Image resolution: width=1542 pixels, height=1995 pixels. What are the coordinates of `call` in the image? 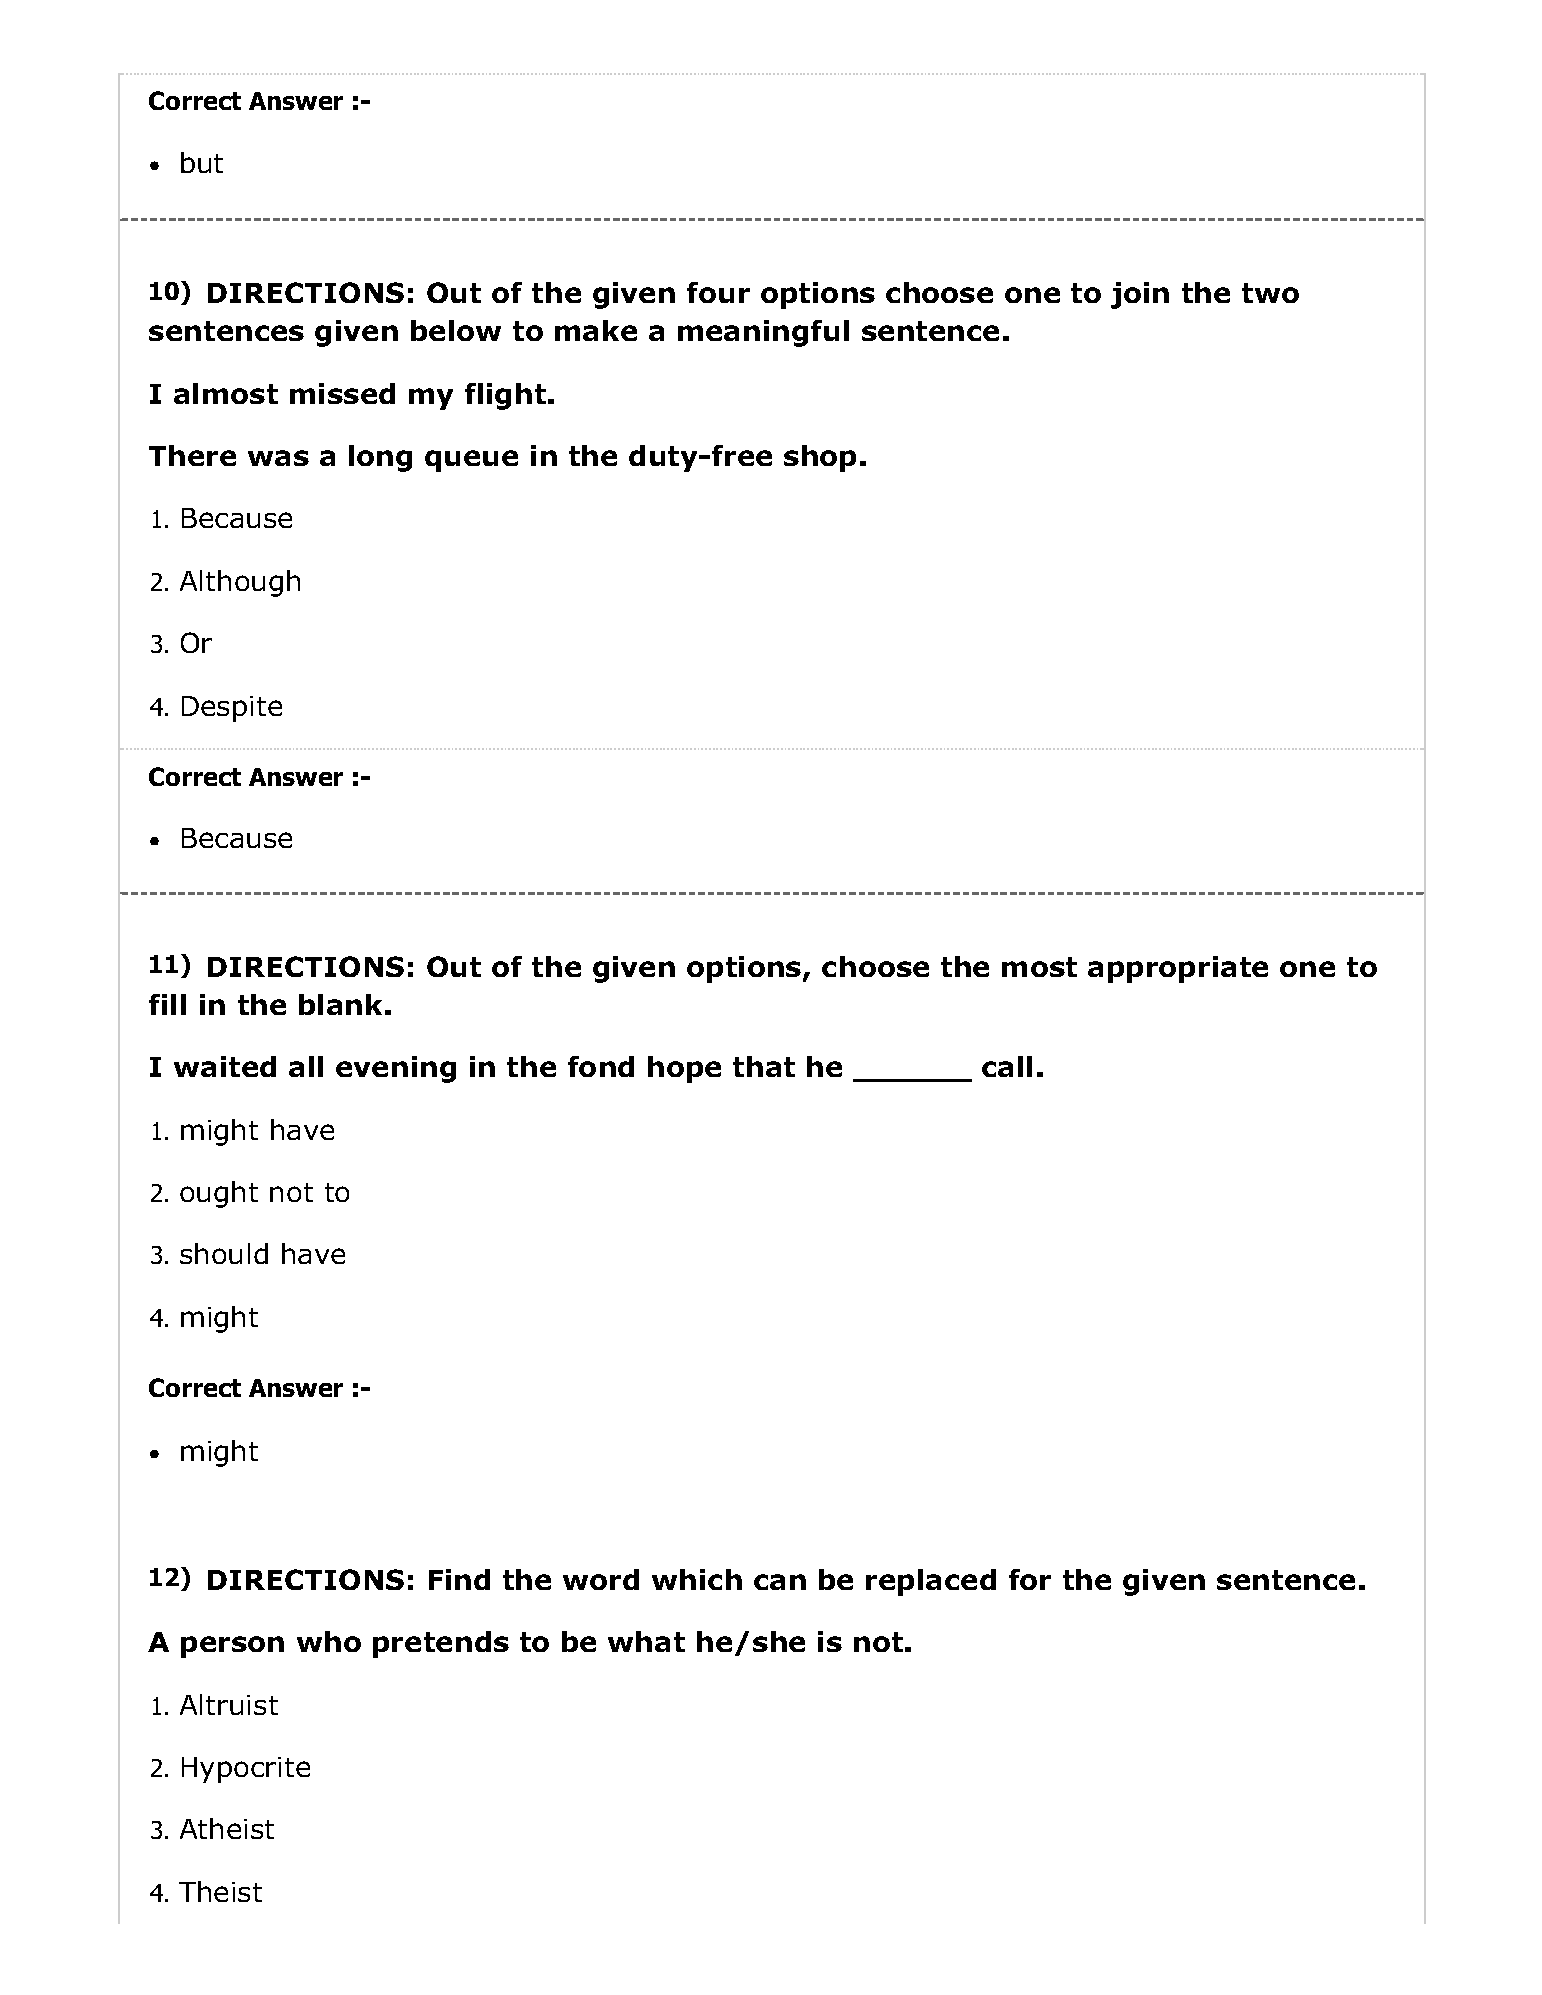 It's located at (1007, 1066).
